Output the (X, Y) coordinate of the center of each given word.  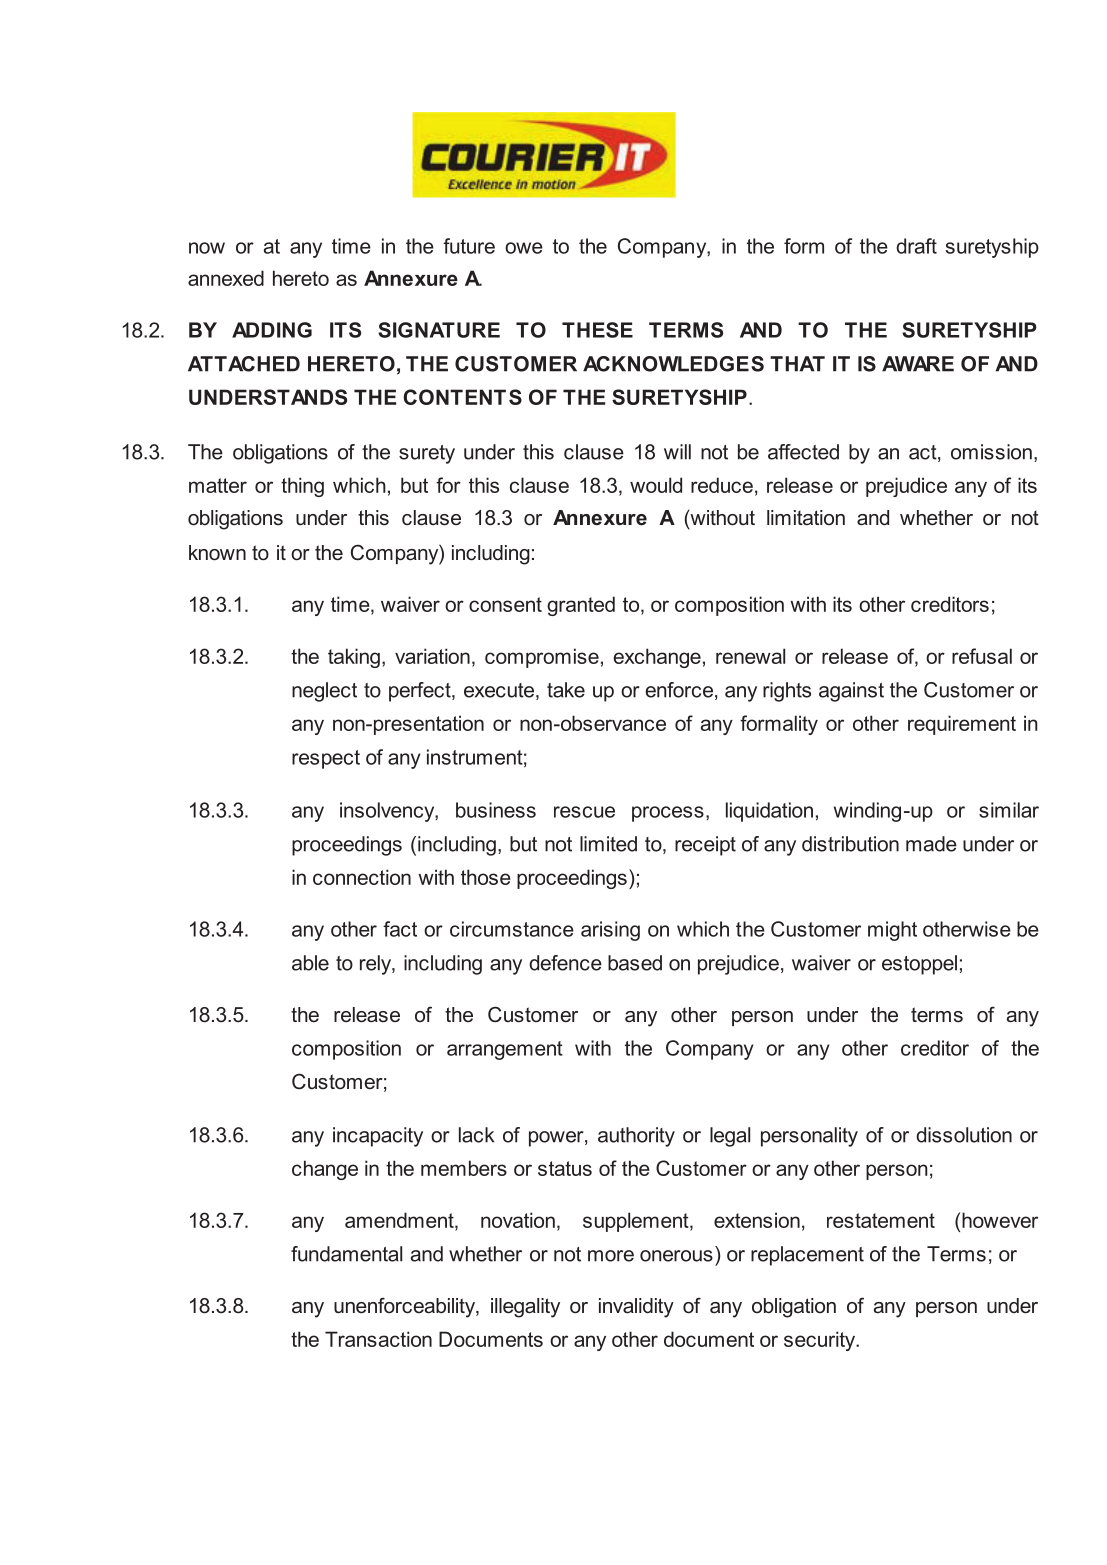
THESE (597, 330)
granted (581, 606)
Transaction (378, 1339)
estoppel (919, 965)
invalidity (636, 1308)
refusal (982, 656)
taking (354, 658)
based (635, 963)
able (310, 963)
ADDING (272, 330)
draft (916, 246)
